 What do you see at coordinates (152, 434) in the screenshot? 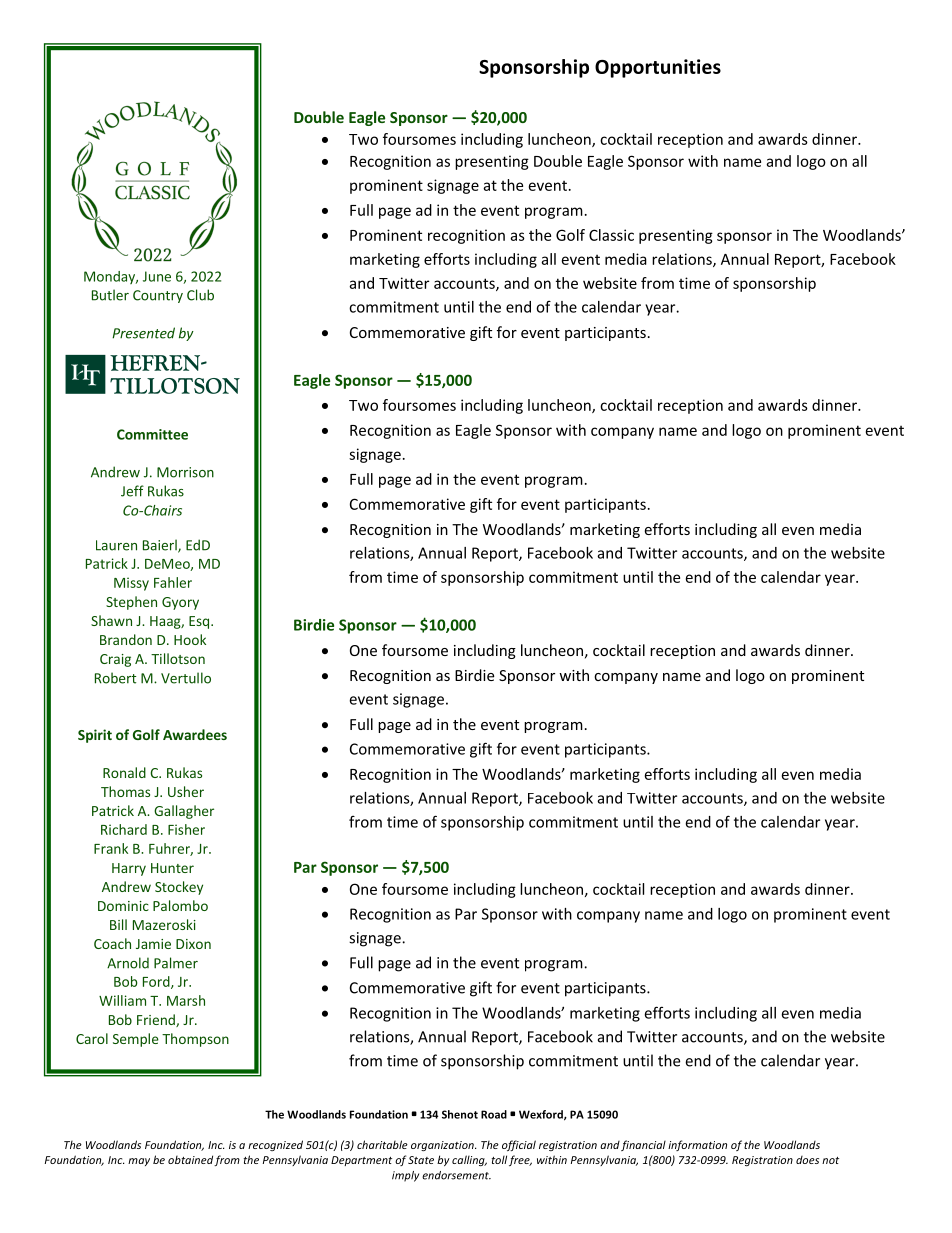
I see `Committee` at bounding box center [152, 434].
